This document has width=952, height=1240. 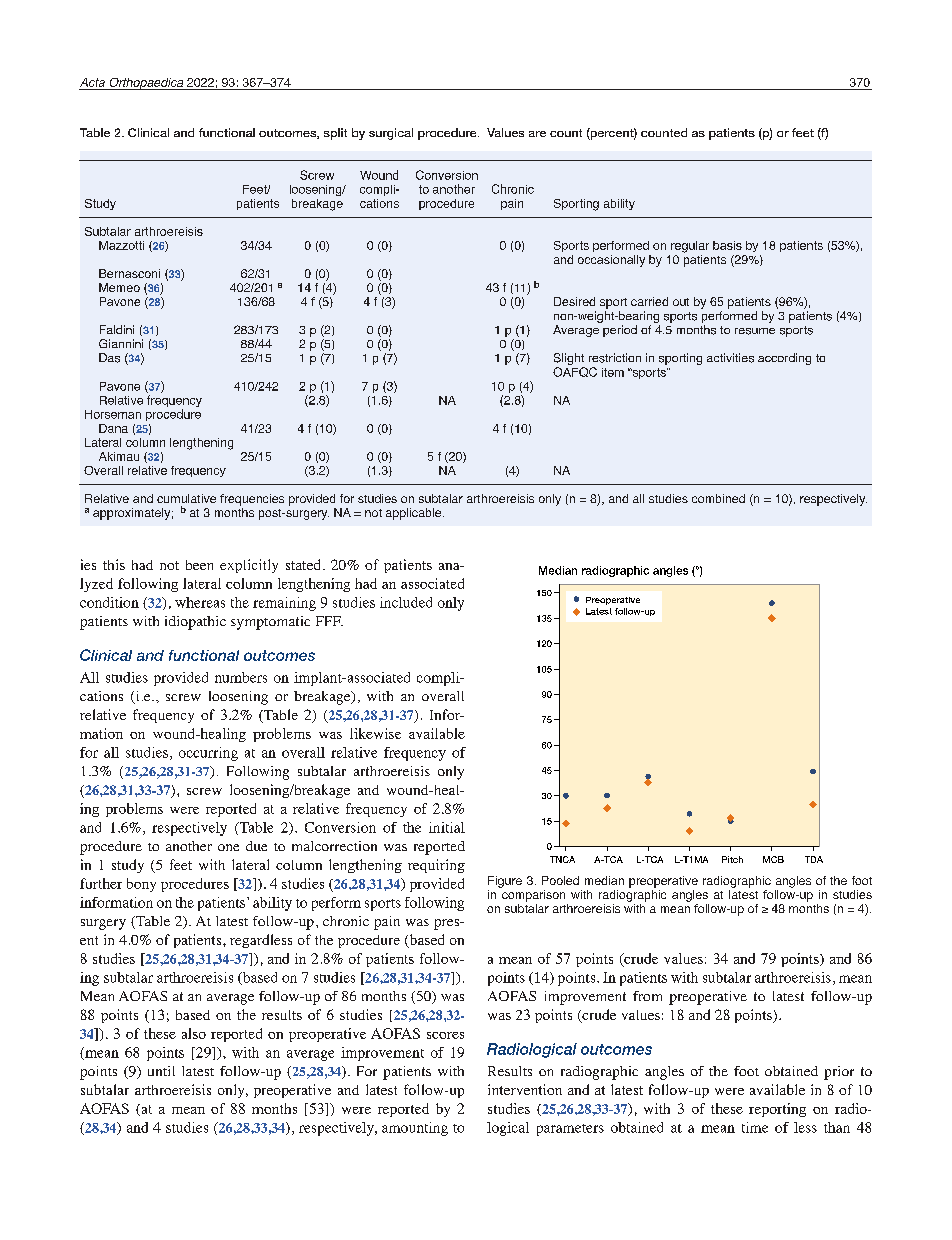 I want to click on until, so click(x=161, y=1071).
